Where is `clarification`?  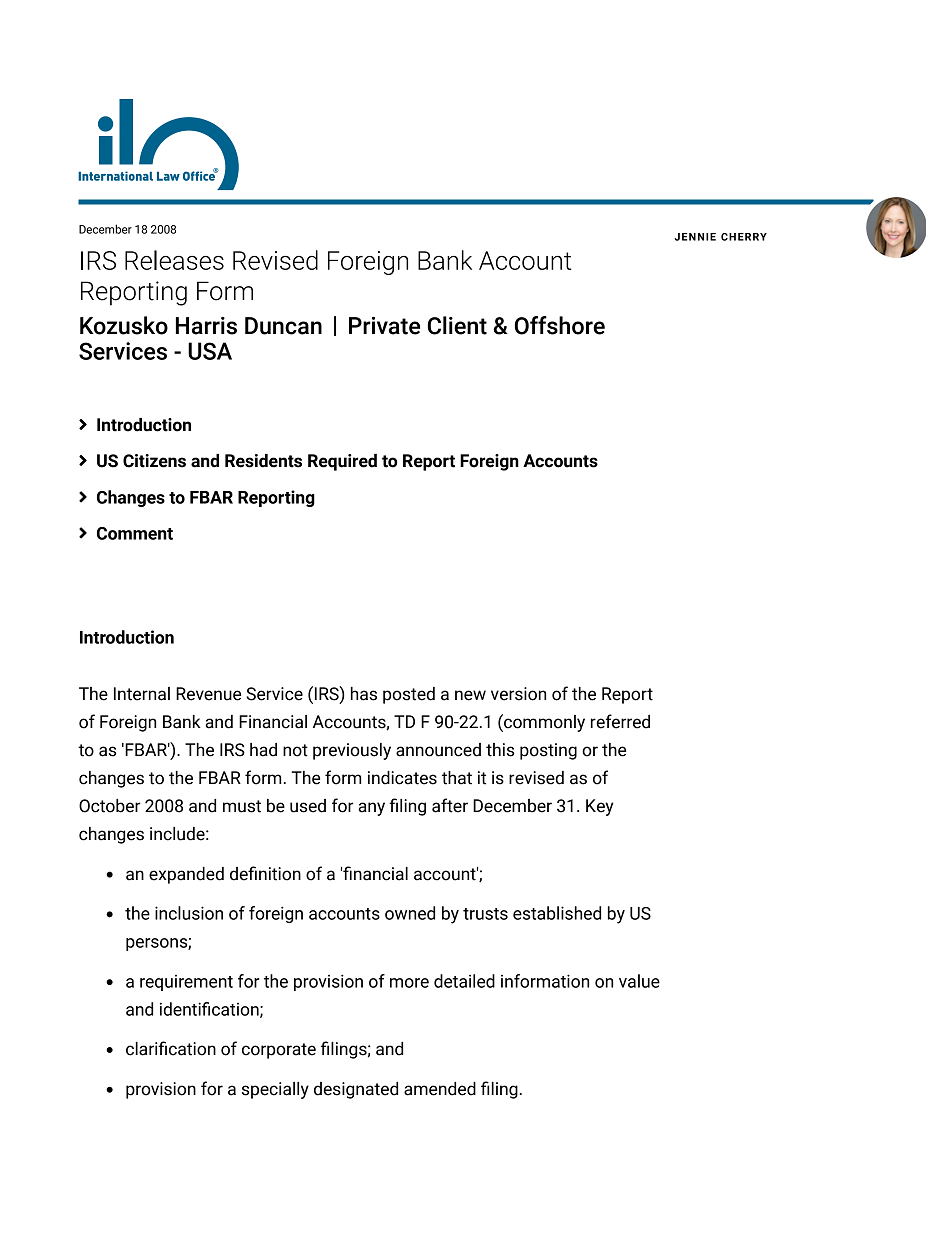
clarification is located at coordinates (171, 1048).
